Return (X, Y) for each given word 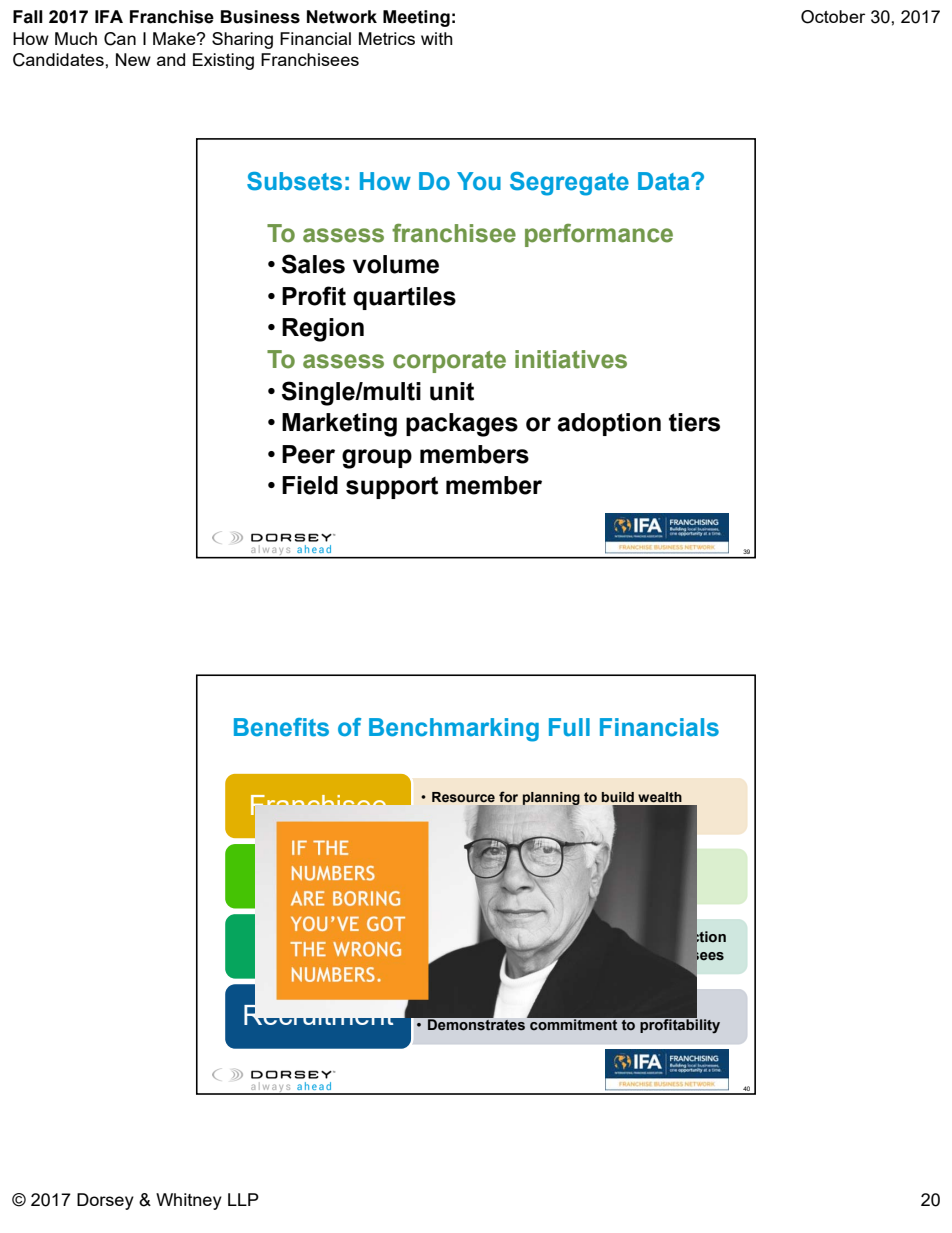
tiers (694, 422)
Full (569, 727)
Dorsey (105, 1201)
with (437, 38)
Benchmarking (454, 730)
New (133, 59)
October (833, 17)
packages (462, 425)
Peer (308, 454)
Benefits (281, 727)
